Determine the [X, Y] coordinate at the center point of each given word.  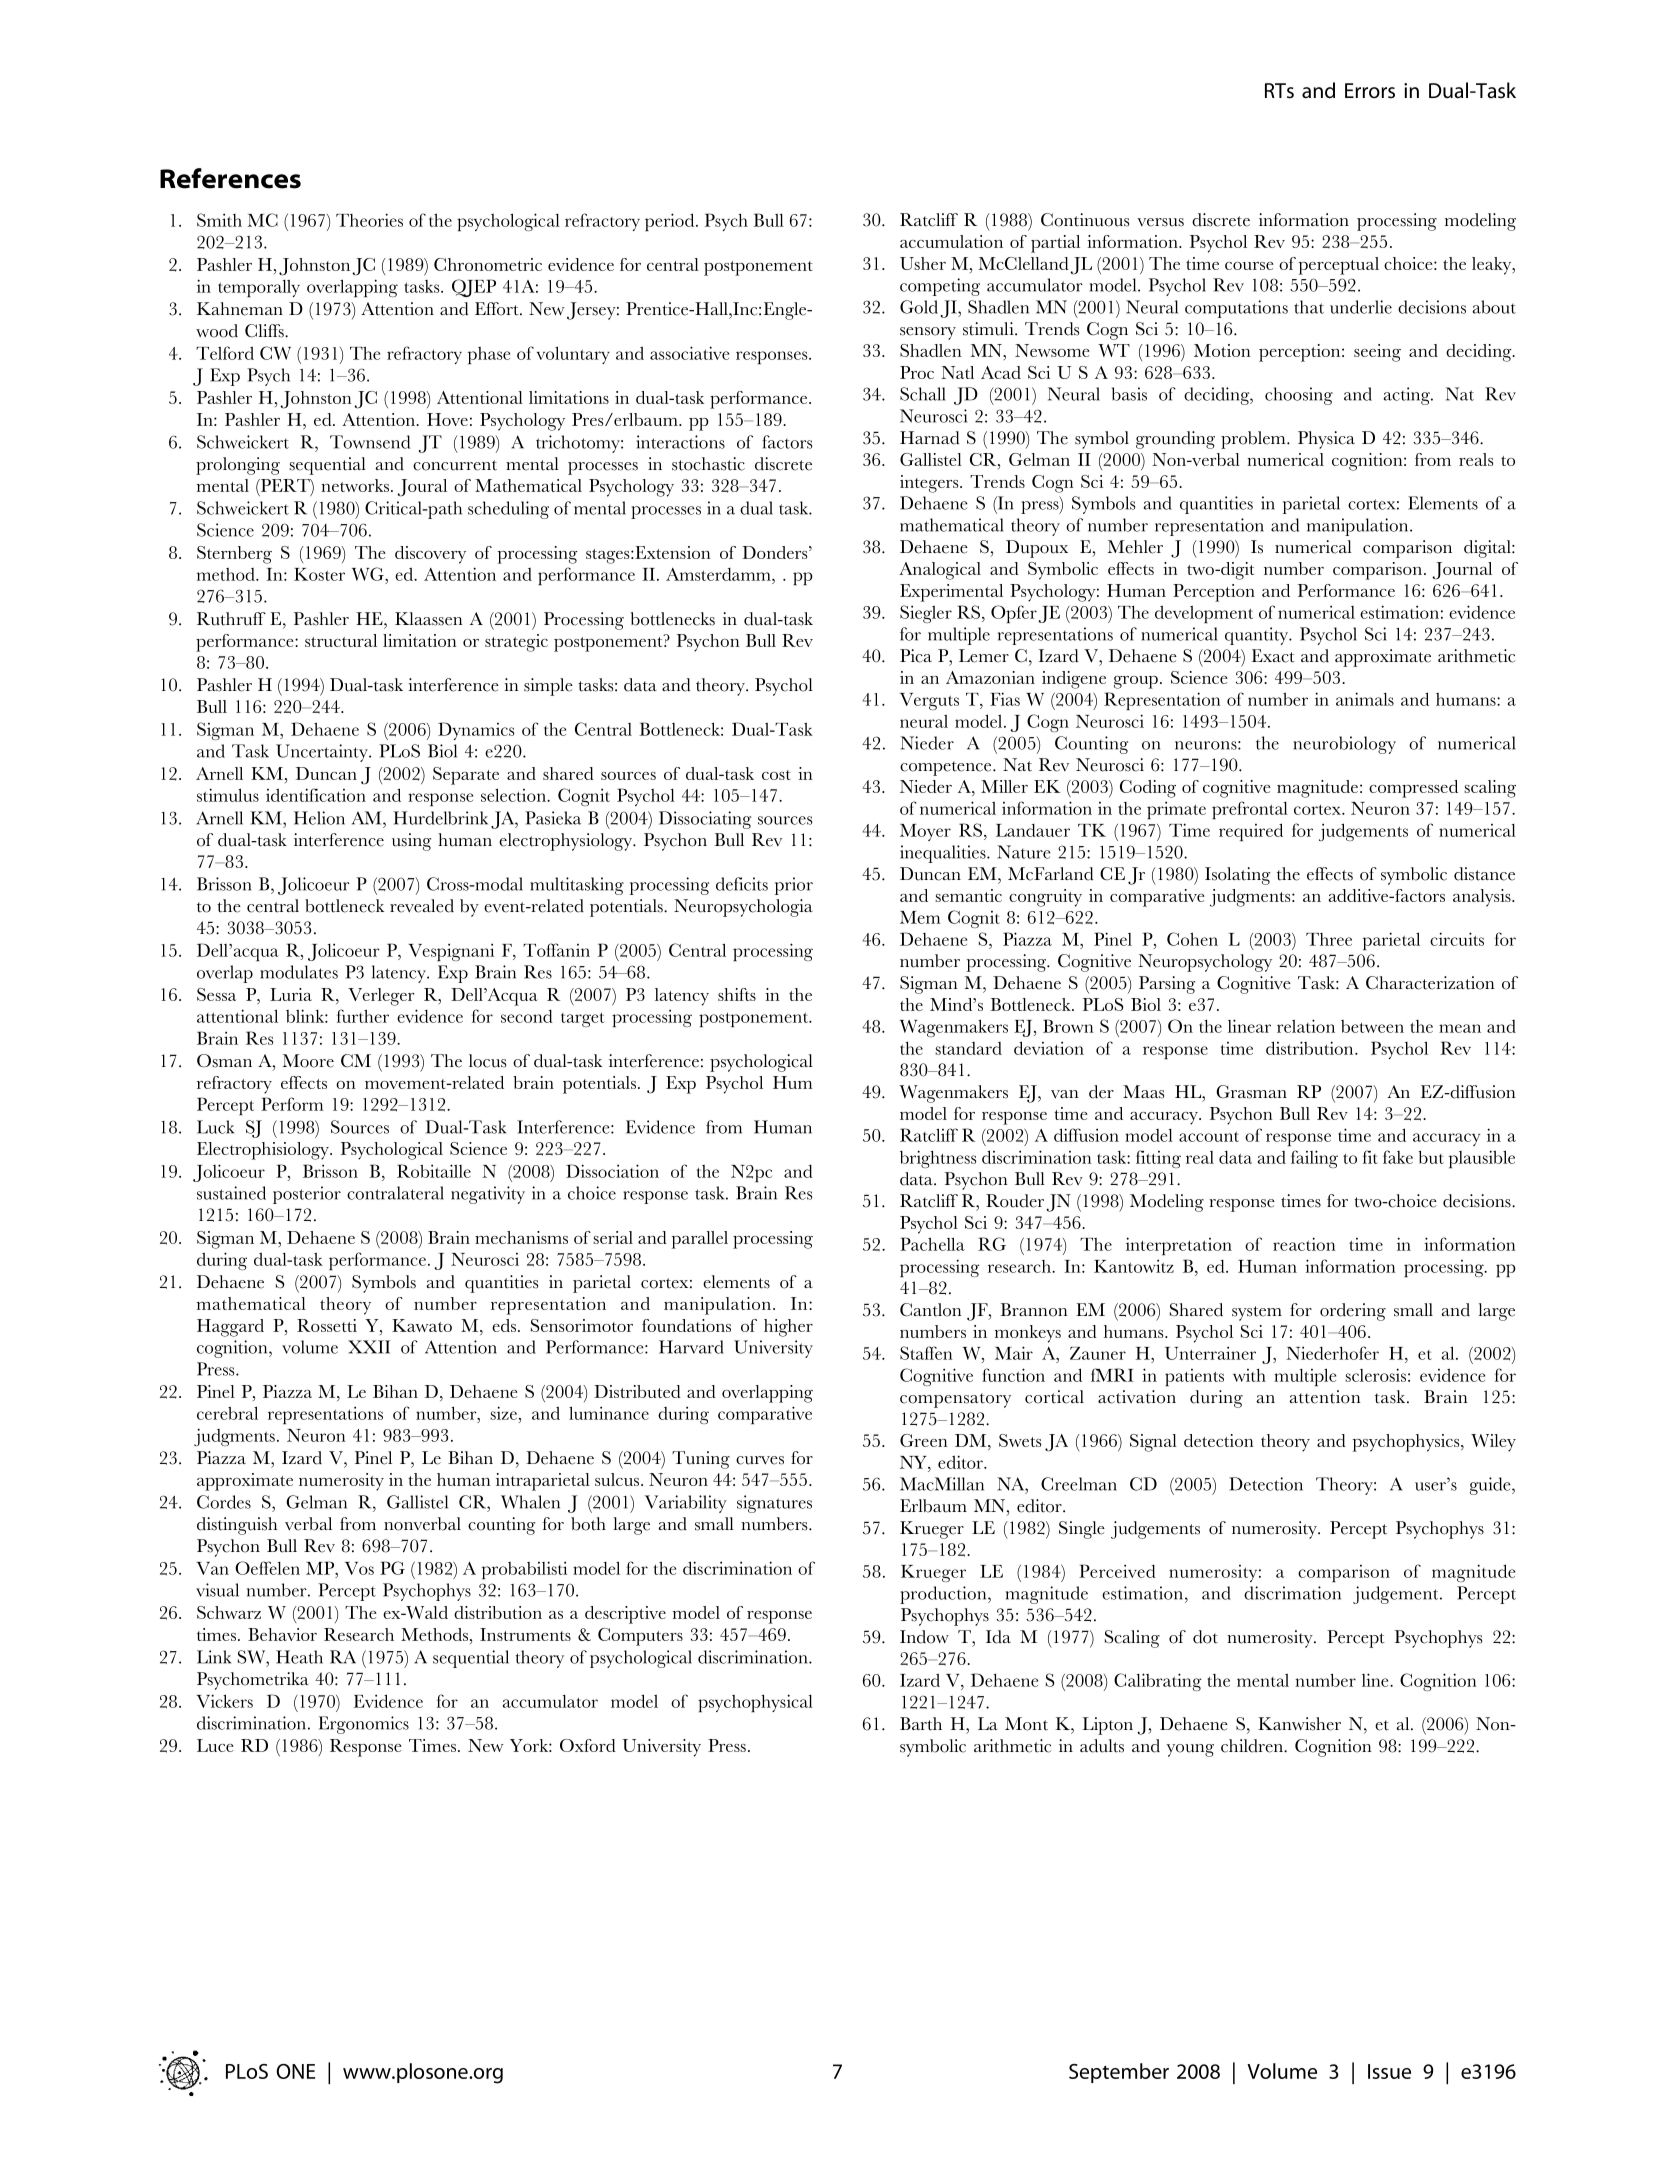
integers [930, 484]
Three [1329, 939]
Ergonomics [364, 1725]
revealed [422, 906]
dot [1205, 1637]
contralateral [395, 1193]
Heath [299, 1657]
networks [356, 485]
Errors [1370, 90]
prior [794, 886]
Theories [369, 220]
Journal [1462, 571]
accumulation [951, 241]
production [944, 1595]
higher [788, 1328]
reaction [1304, 1244]
